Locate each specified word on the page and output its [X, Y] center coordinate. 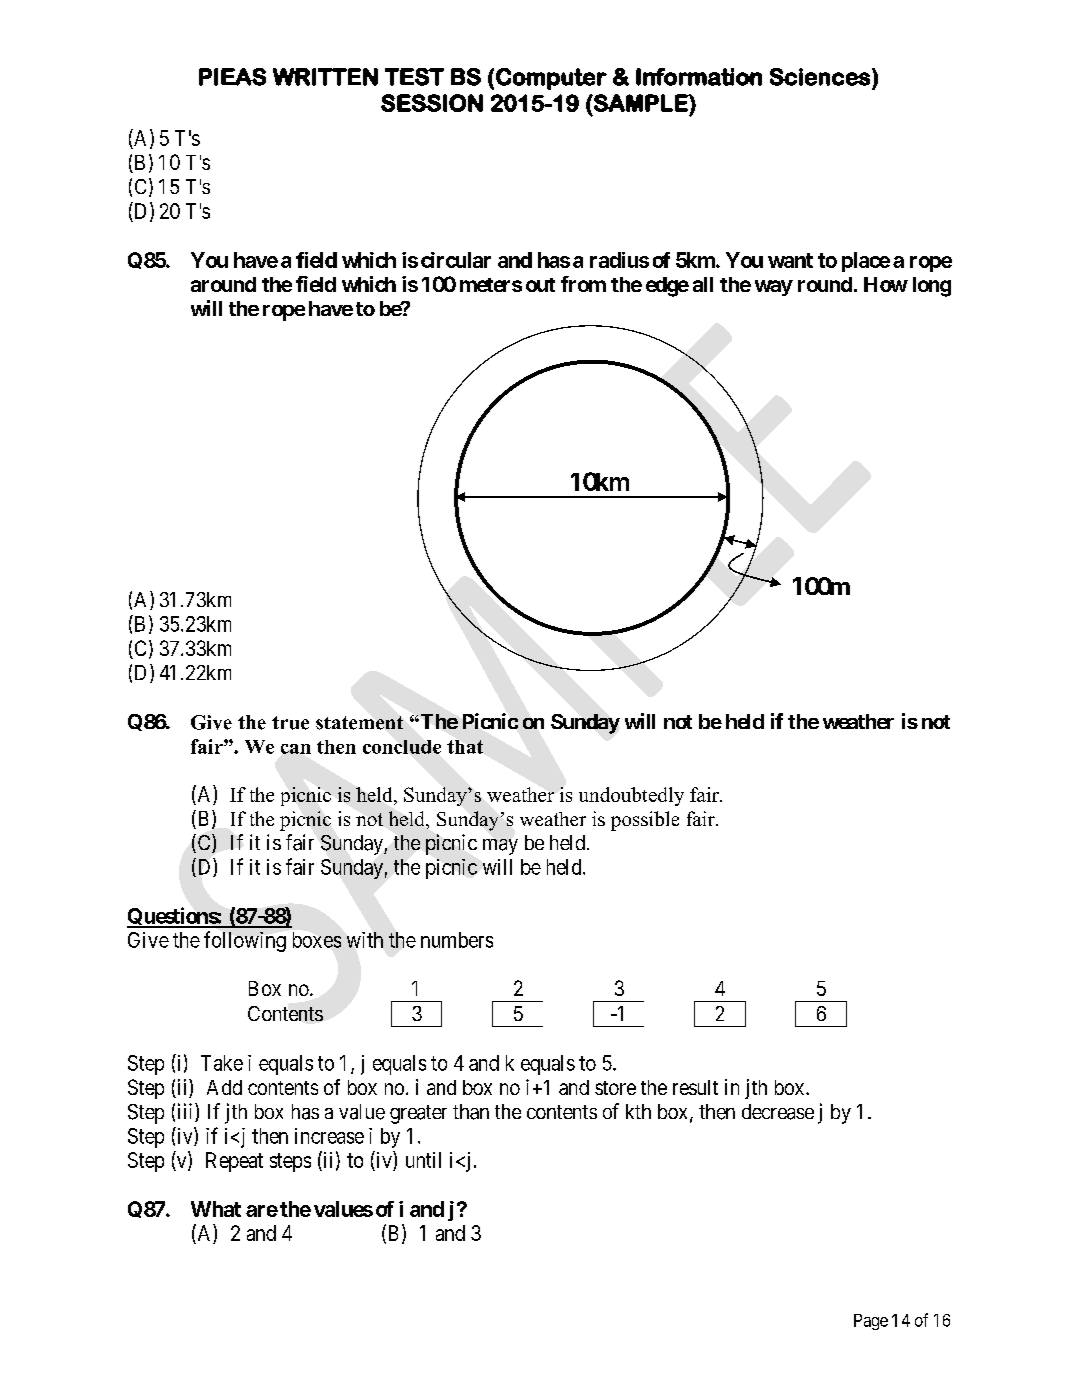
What [216, 1209]
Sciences [820, 77]
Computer [551, 79]
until [423, 1160]
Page [871, 1322]
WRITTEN [325, 77]
